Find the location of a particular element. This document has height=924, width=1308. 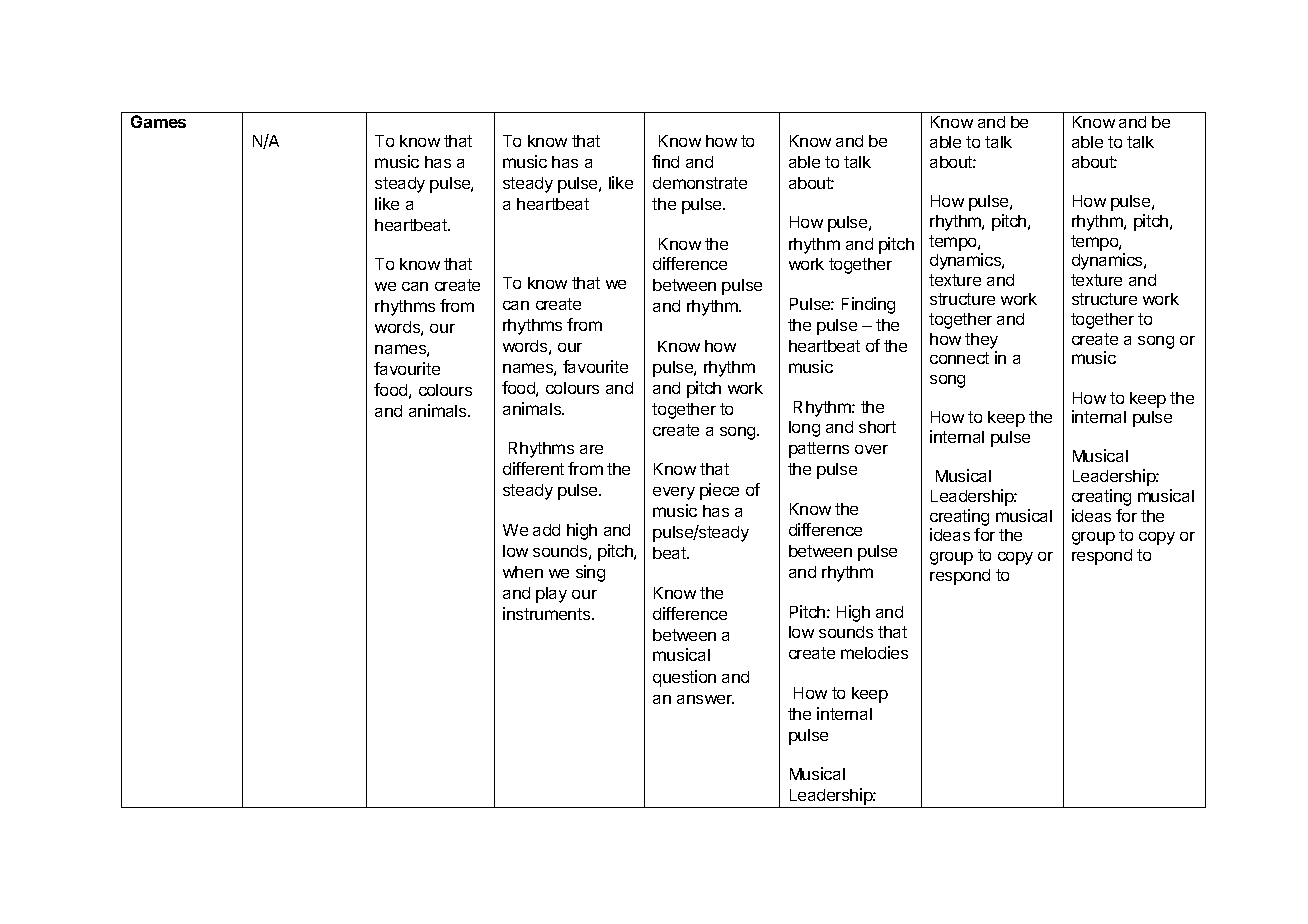

question is located at coordinates (684, 678).
